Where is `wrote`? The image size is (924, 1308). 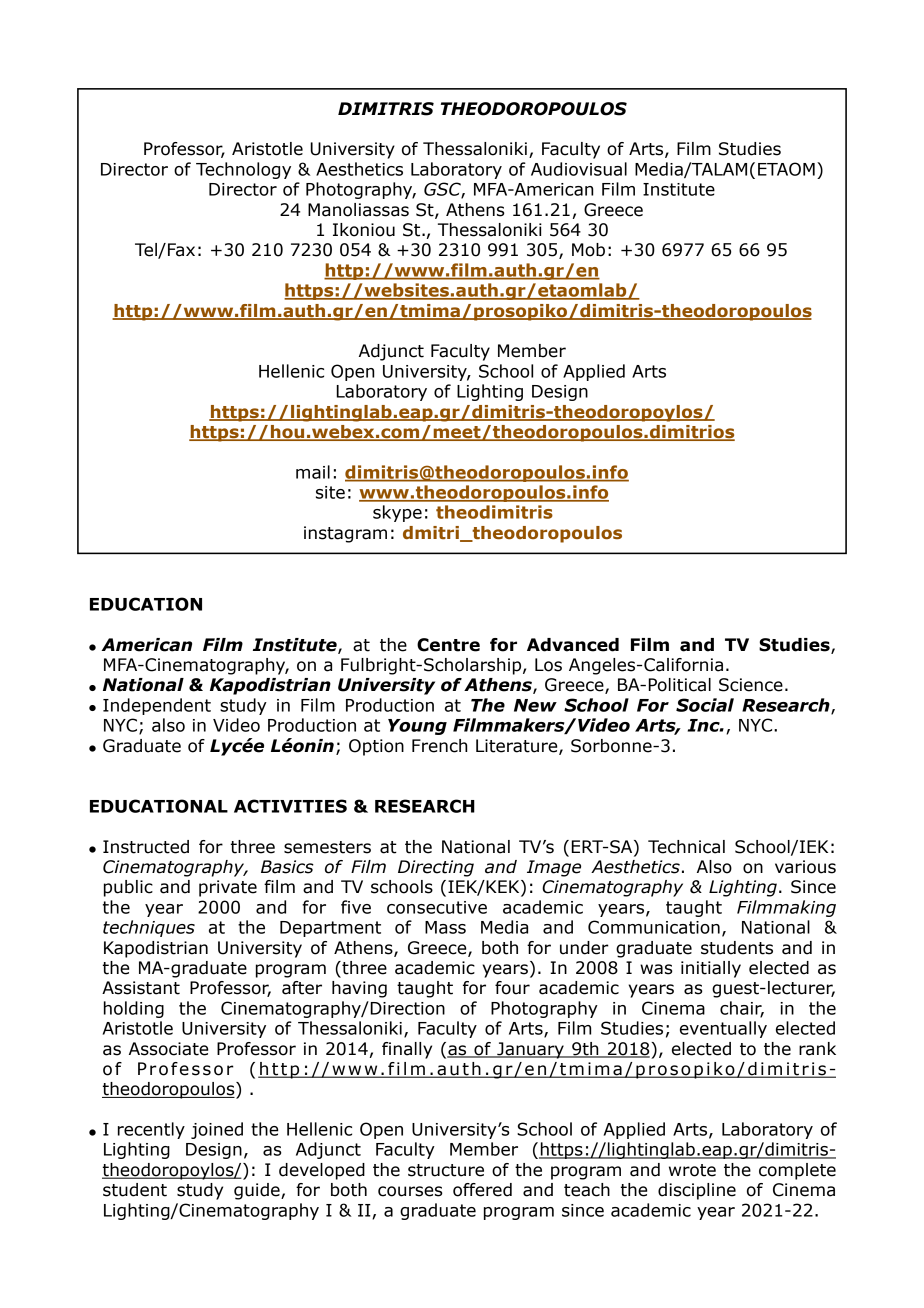 wrote is located at coordinates (692, 1170).
